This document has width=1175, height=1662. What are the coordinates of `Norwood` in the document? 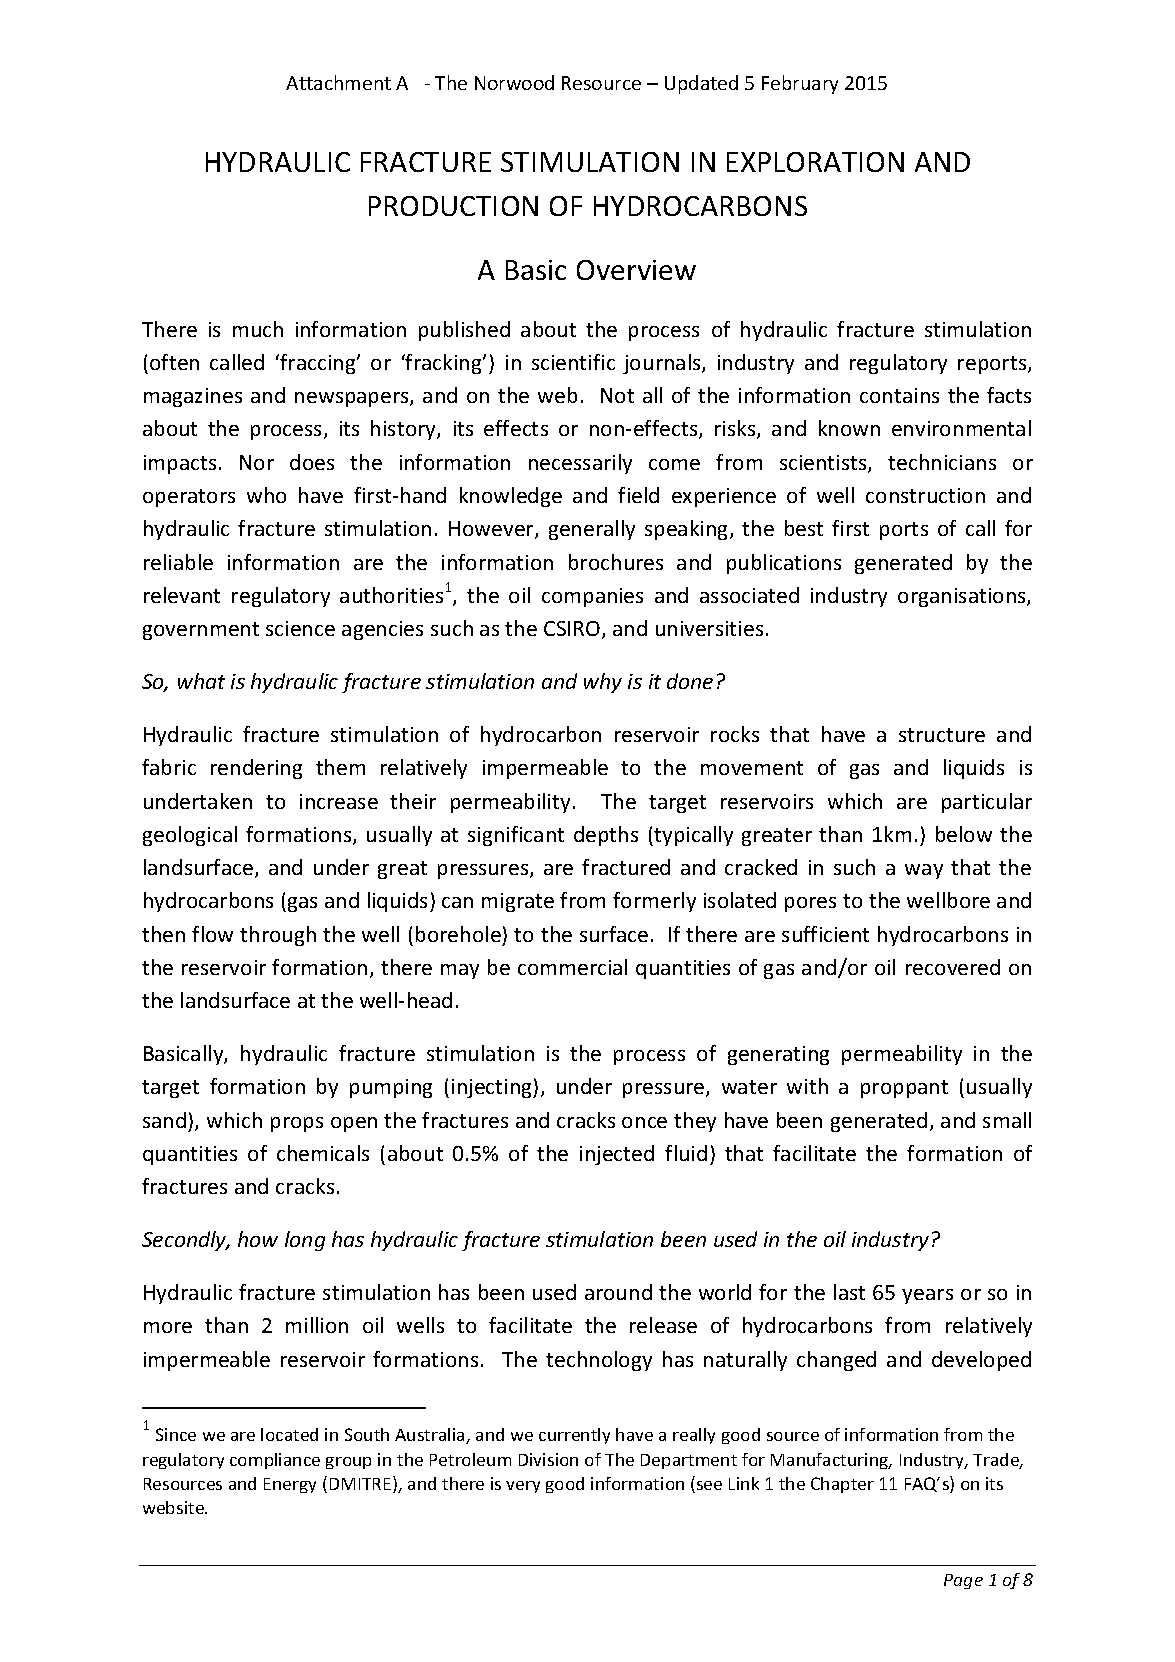 It's located at (514, 82).
